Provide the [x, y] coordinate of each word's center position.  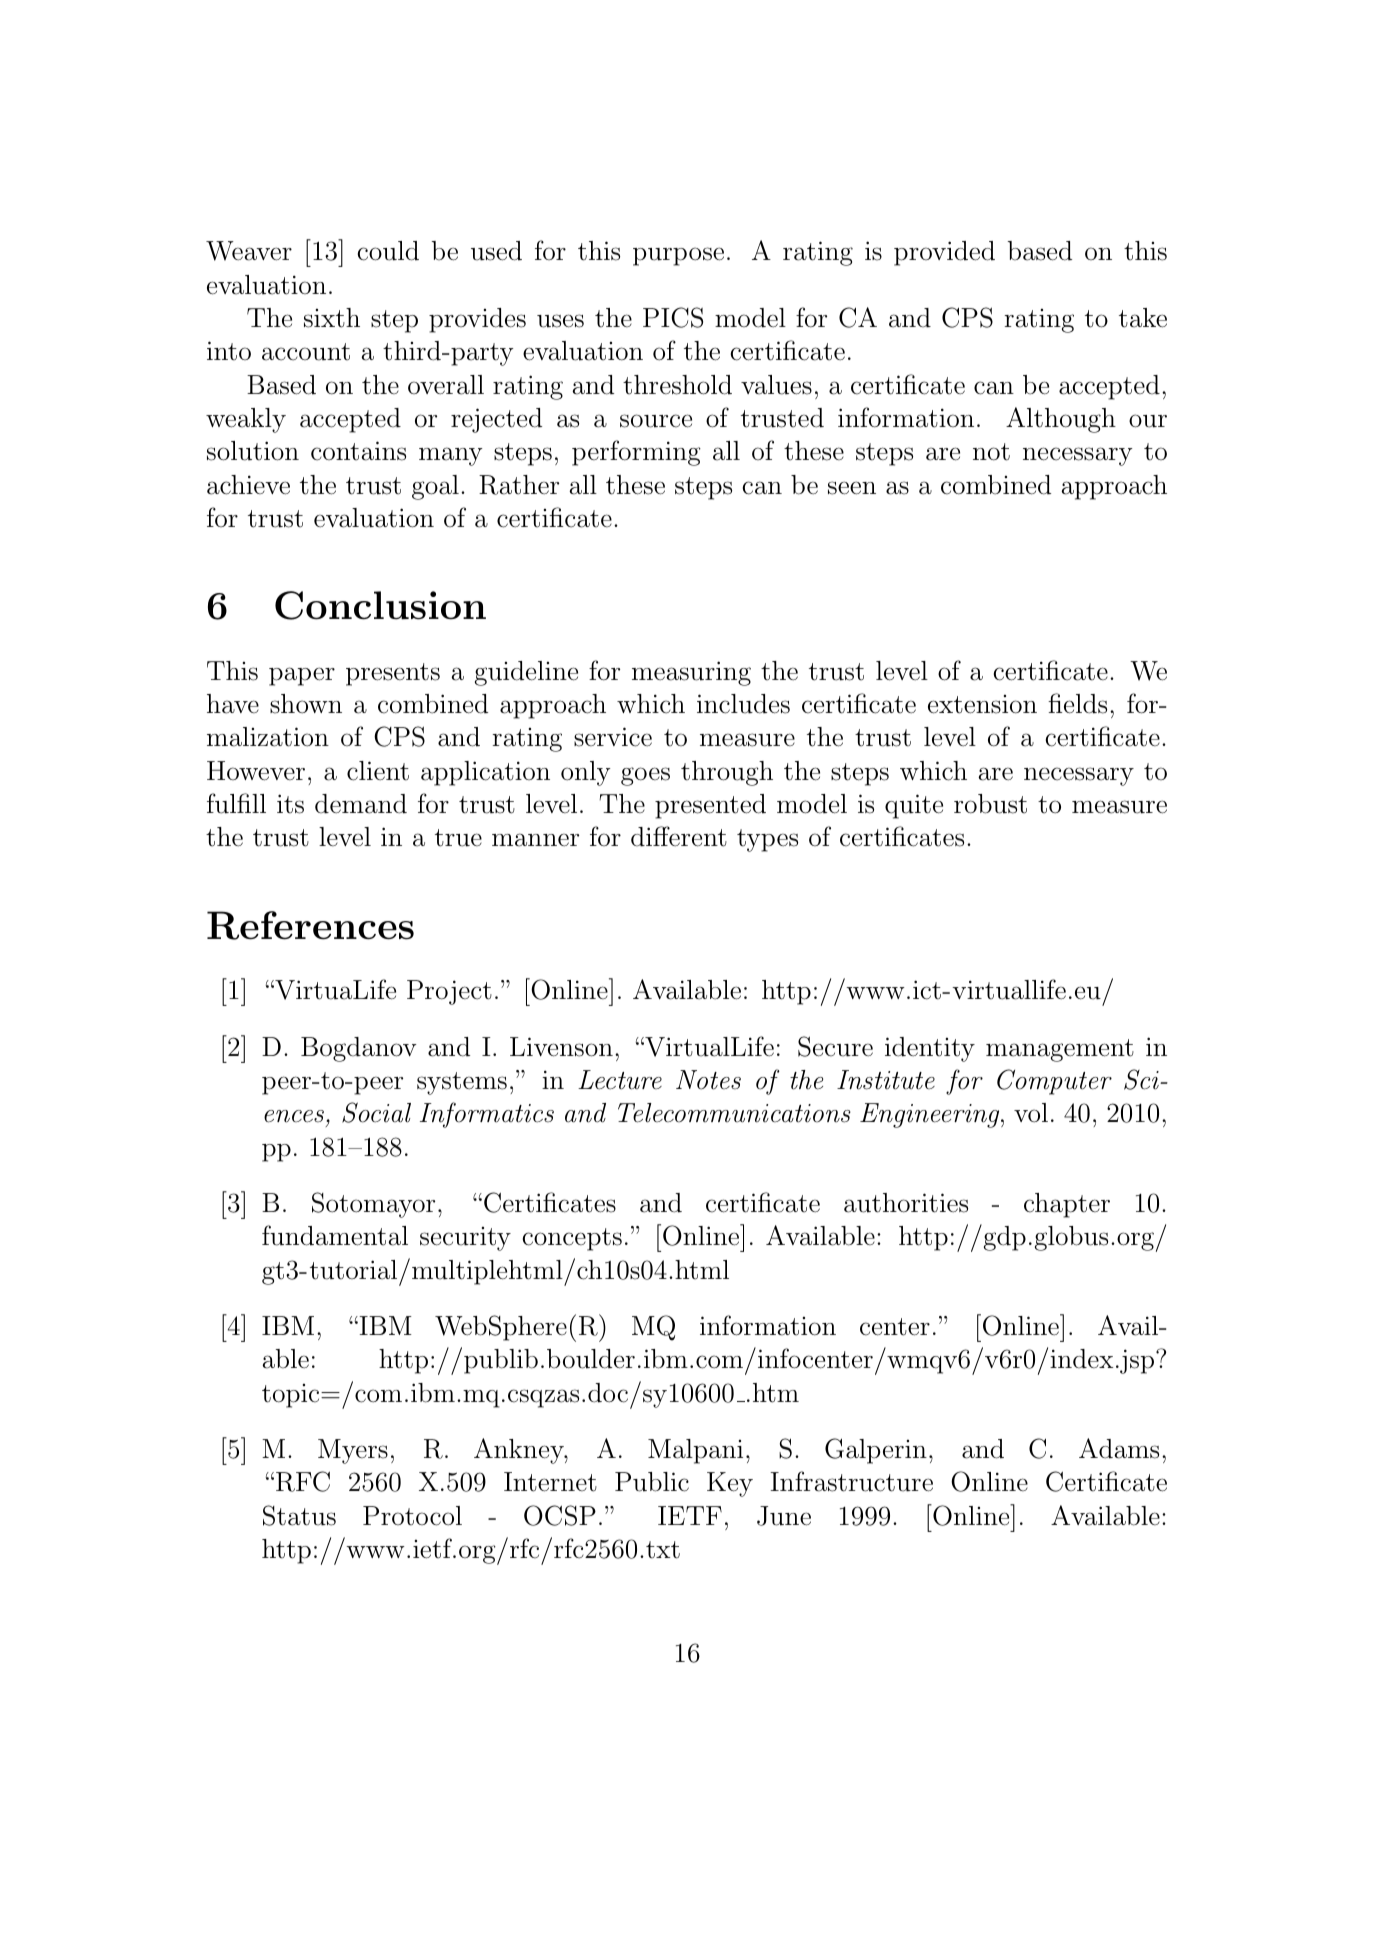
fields [1077, 703]
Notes [708, 1080]
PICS [673, 317]
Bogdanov [359, 1049]
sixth [332, 318]
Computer [1054, 1082]
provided [944, 253]
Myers [353, 1451]
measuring [691, 673]
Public [652, 1482]
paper [302, 676]
